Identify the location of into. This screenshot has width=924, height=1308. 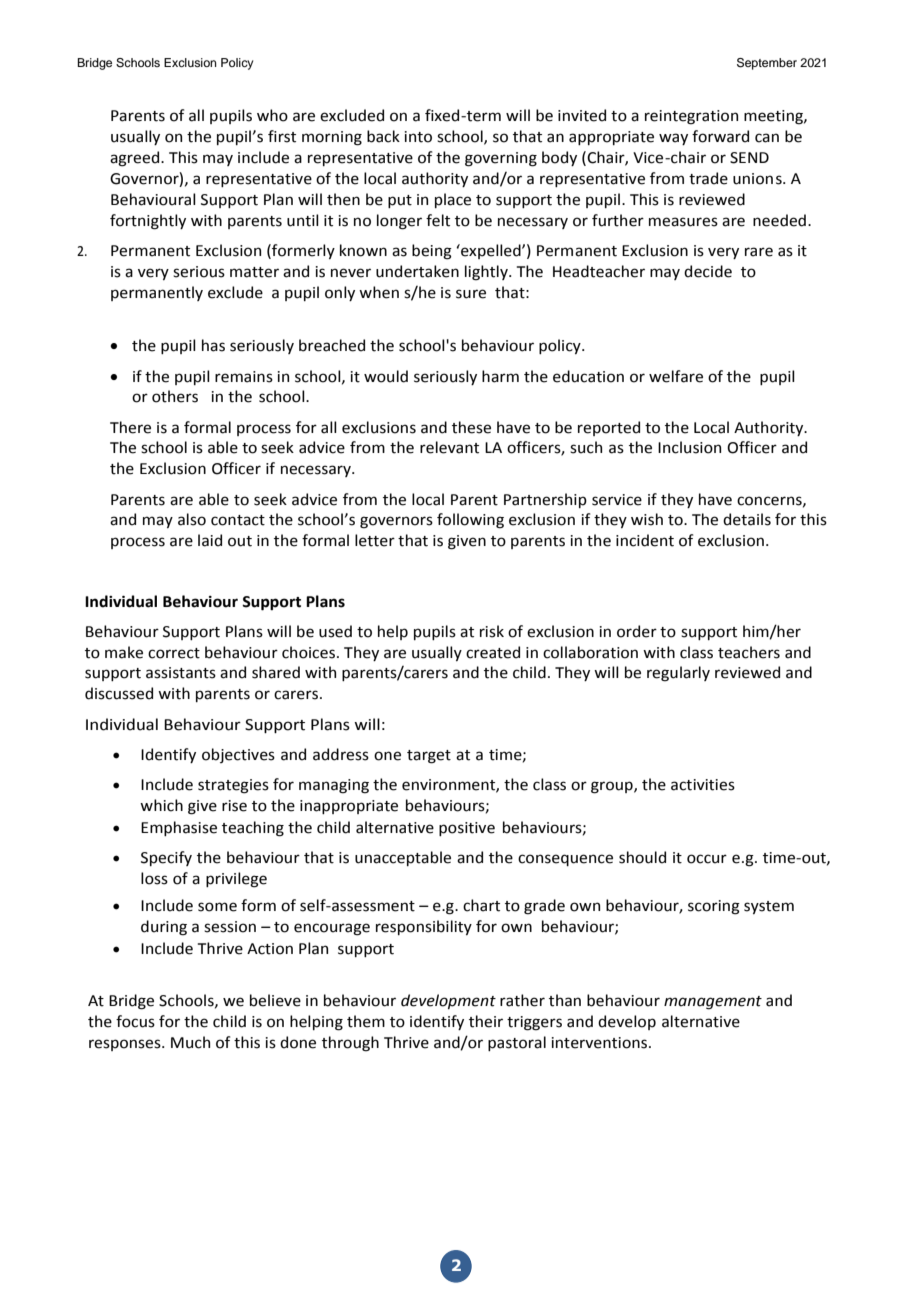
(418, 137).
